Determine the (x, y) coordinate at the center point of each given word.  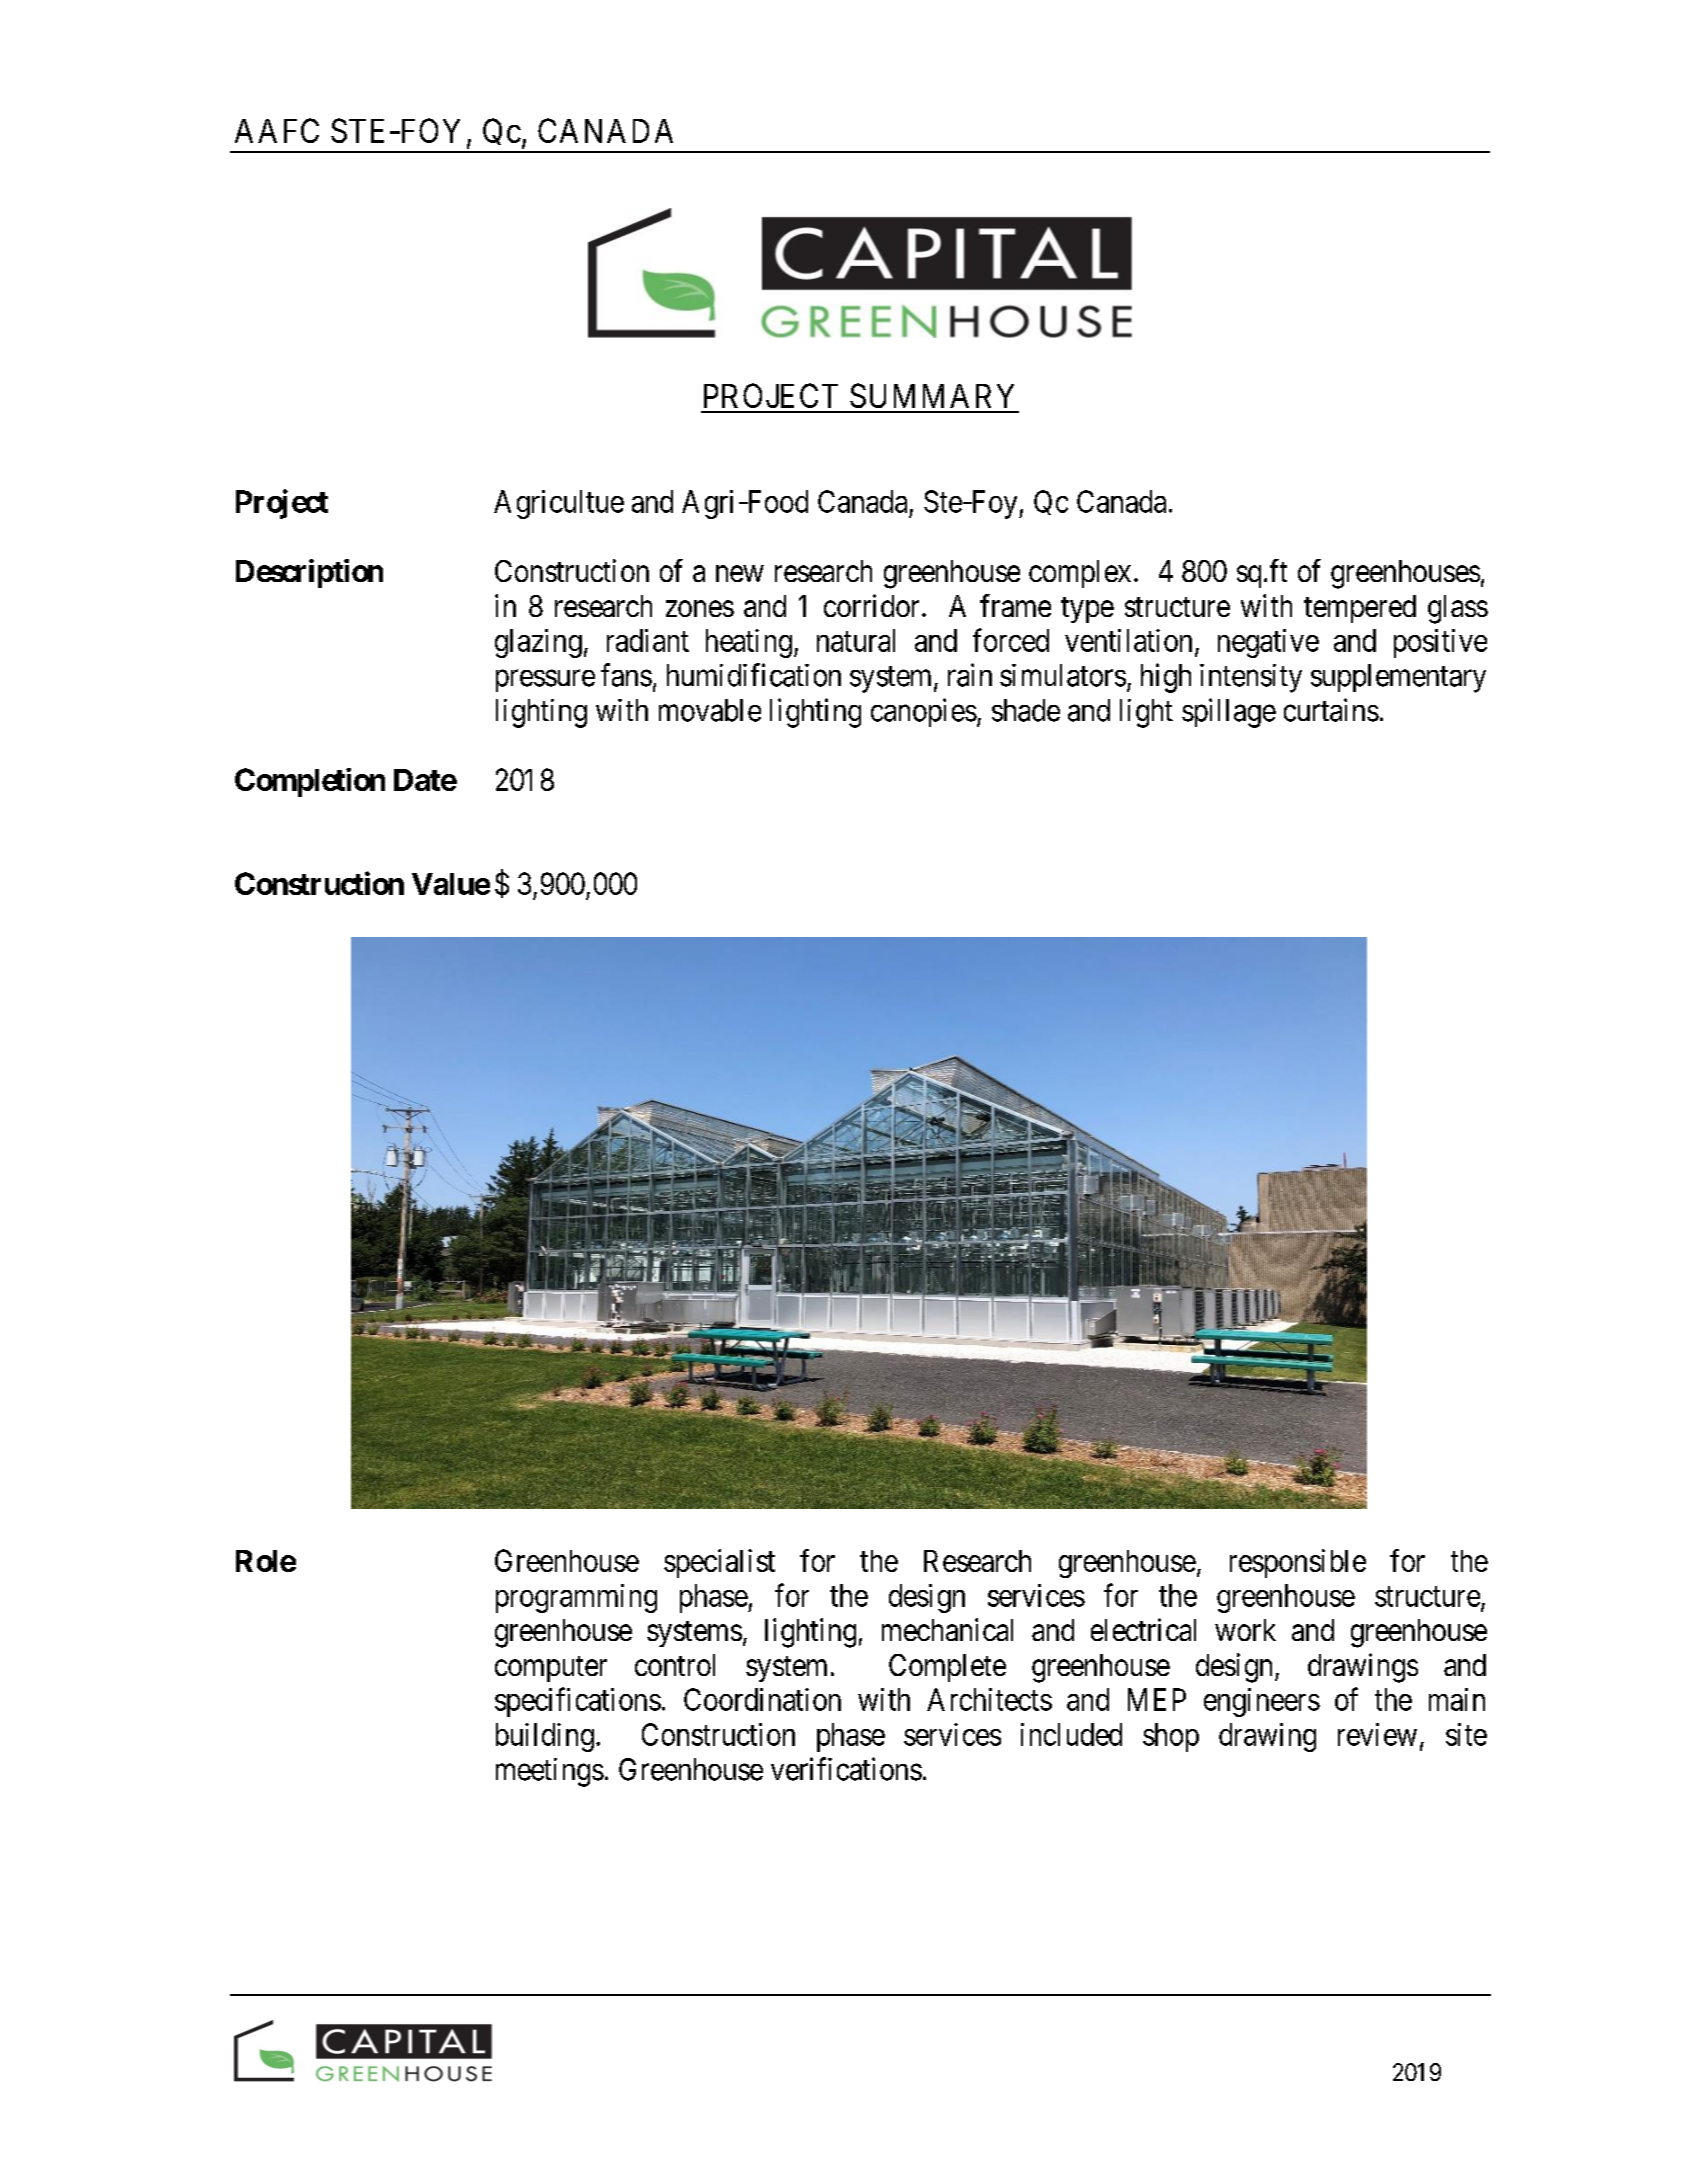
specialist (719, 1563)
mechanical (947, 1629)
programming (576, 1598)
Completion (310, 782)
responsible (1298, 1563)
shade (1026, 710)
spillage (1229, 713)
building (545, 1737)
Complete (947, 1668)
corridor (871, 605)
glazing (538, 643)
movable (710, 710)
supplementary (1398, 678)
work (1245, 1630)
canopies (924, 712)
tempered (1360, 609)
